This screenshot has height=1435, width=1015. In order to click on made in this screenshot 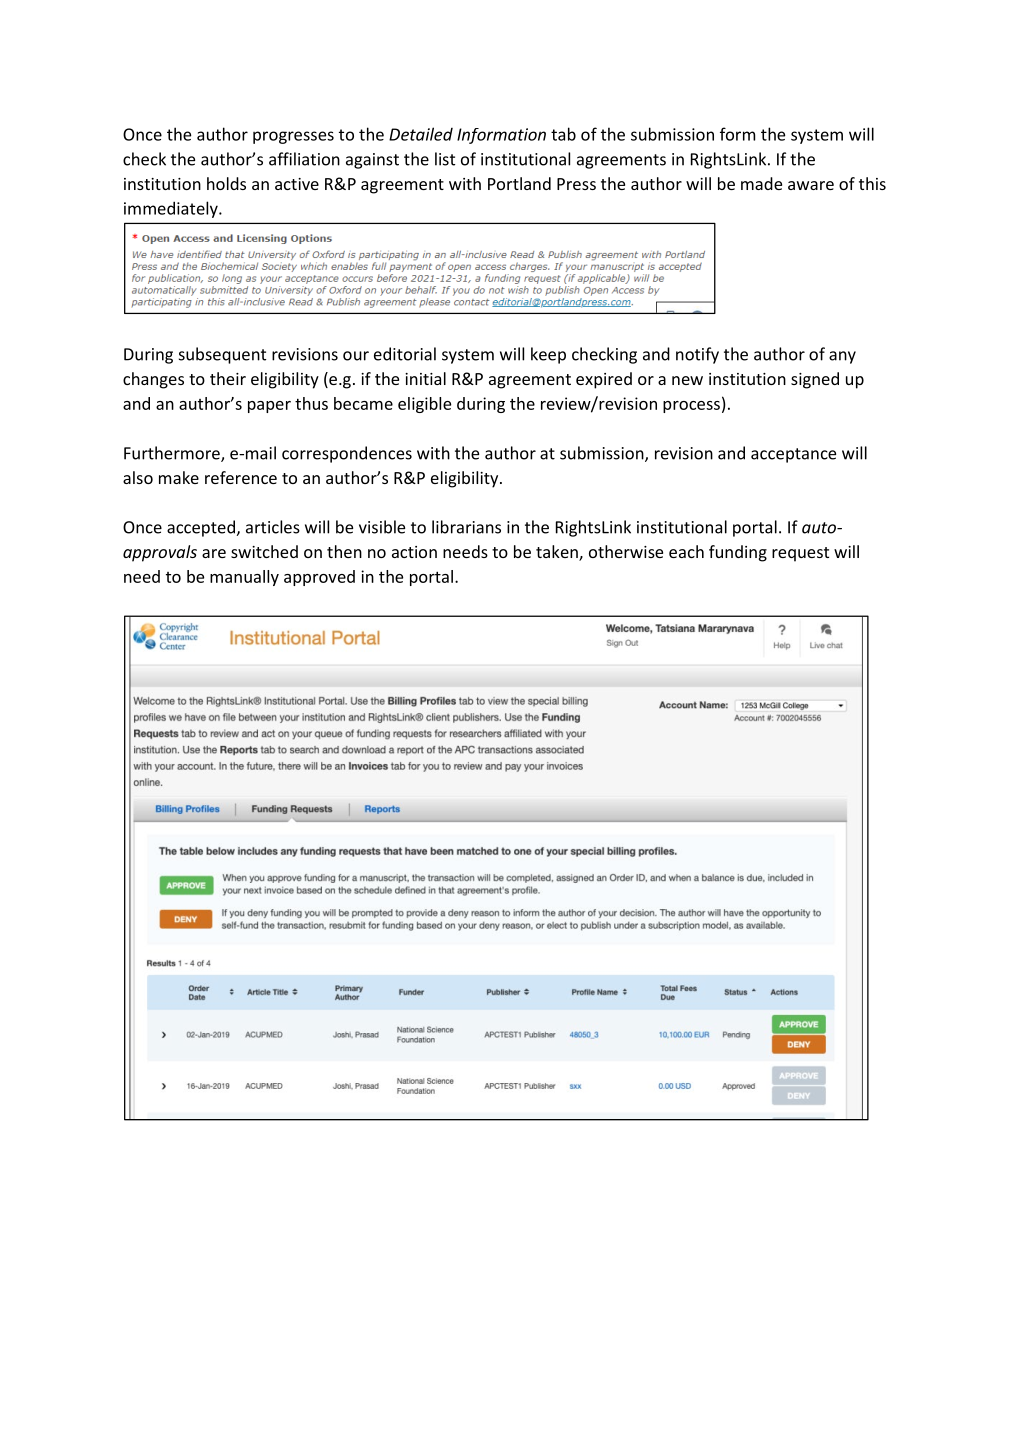, I will do `click(761, 183)`.
